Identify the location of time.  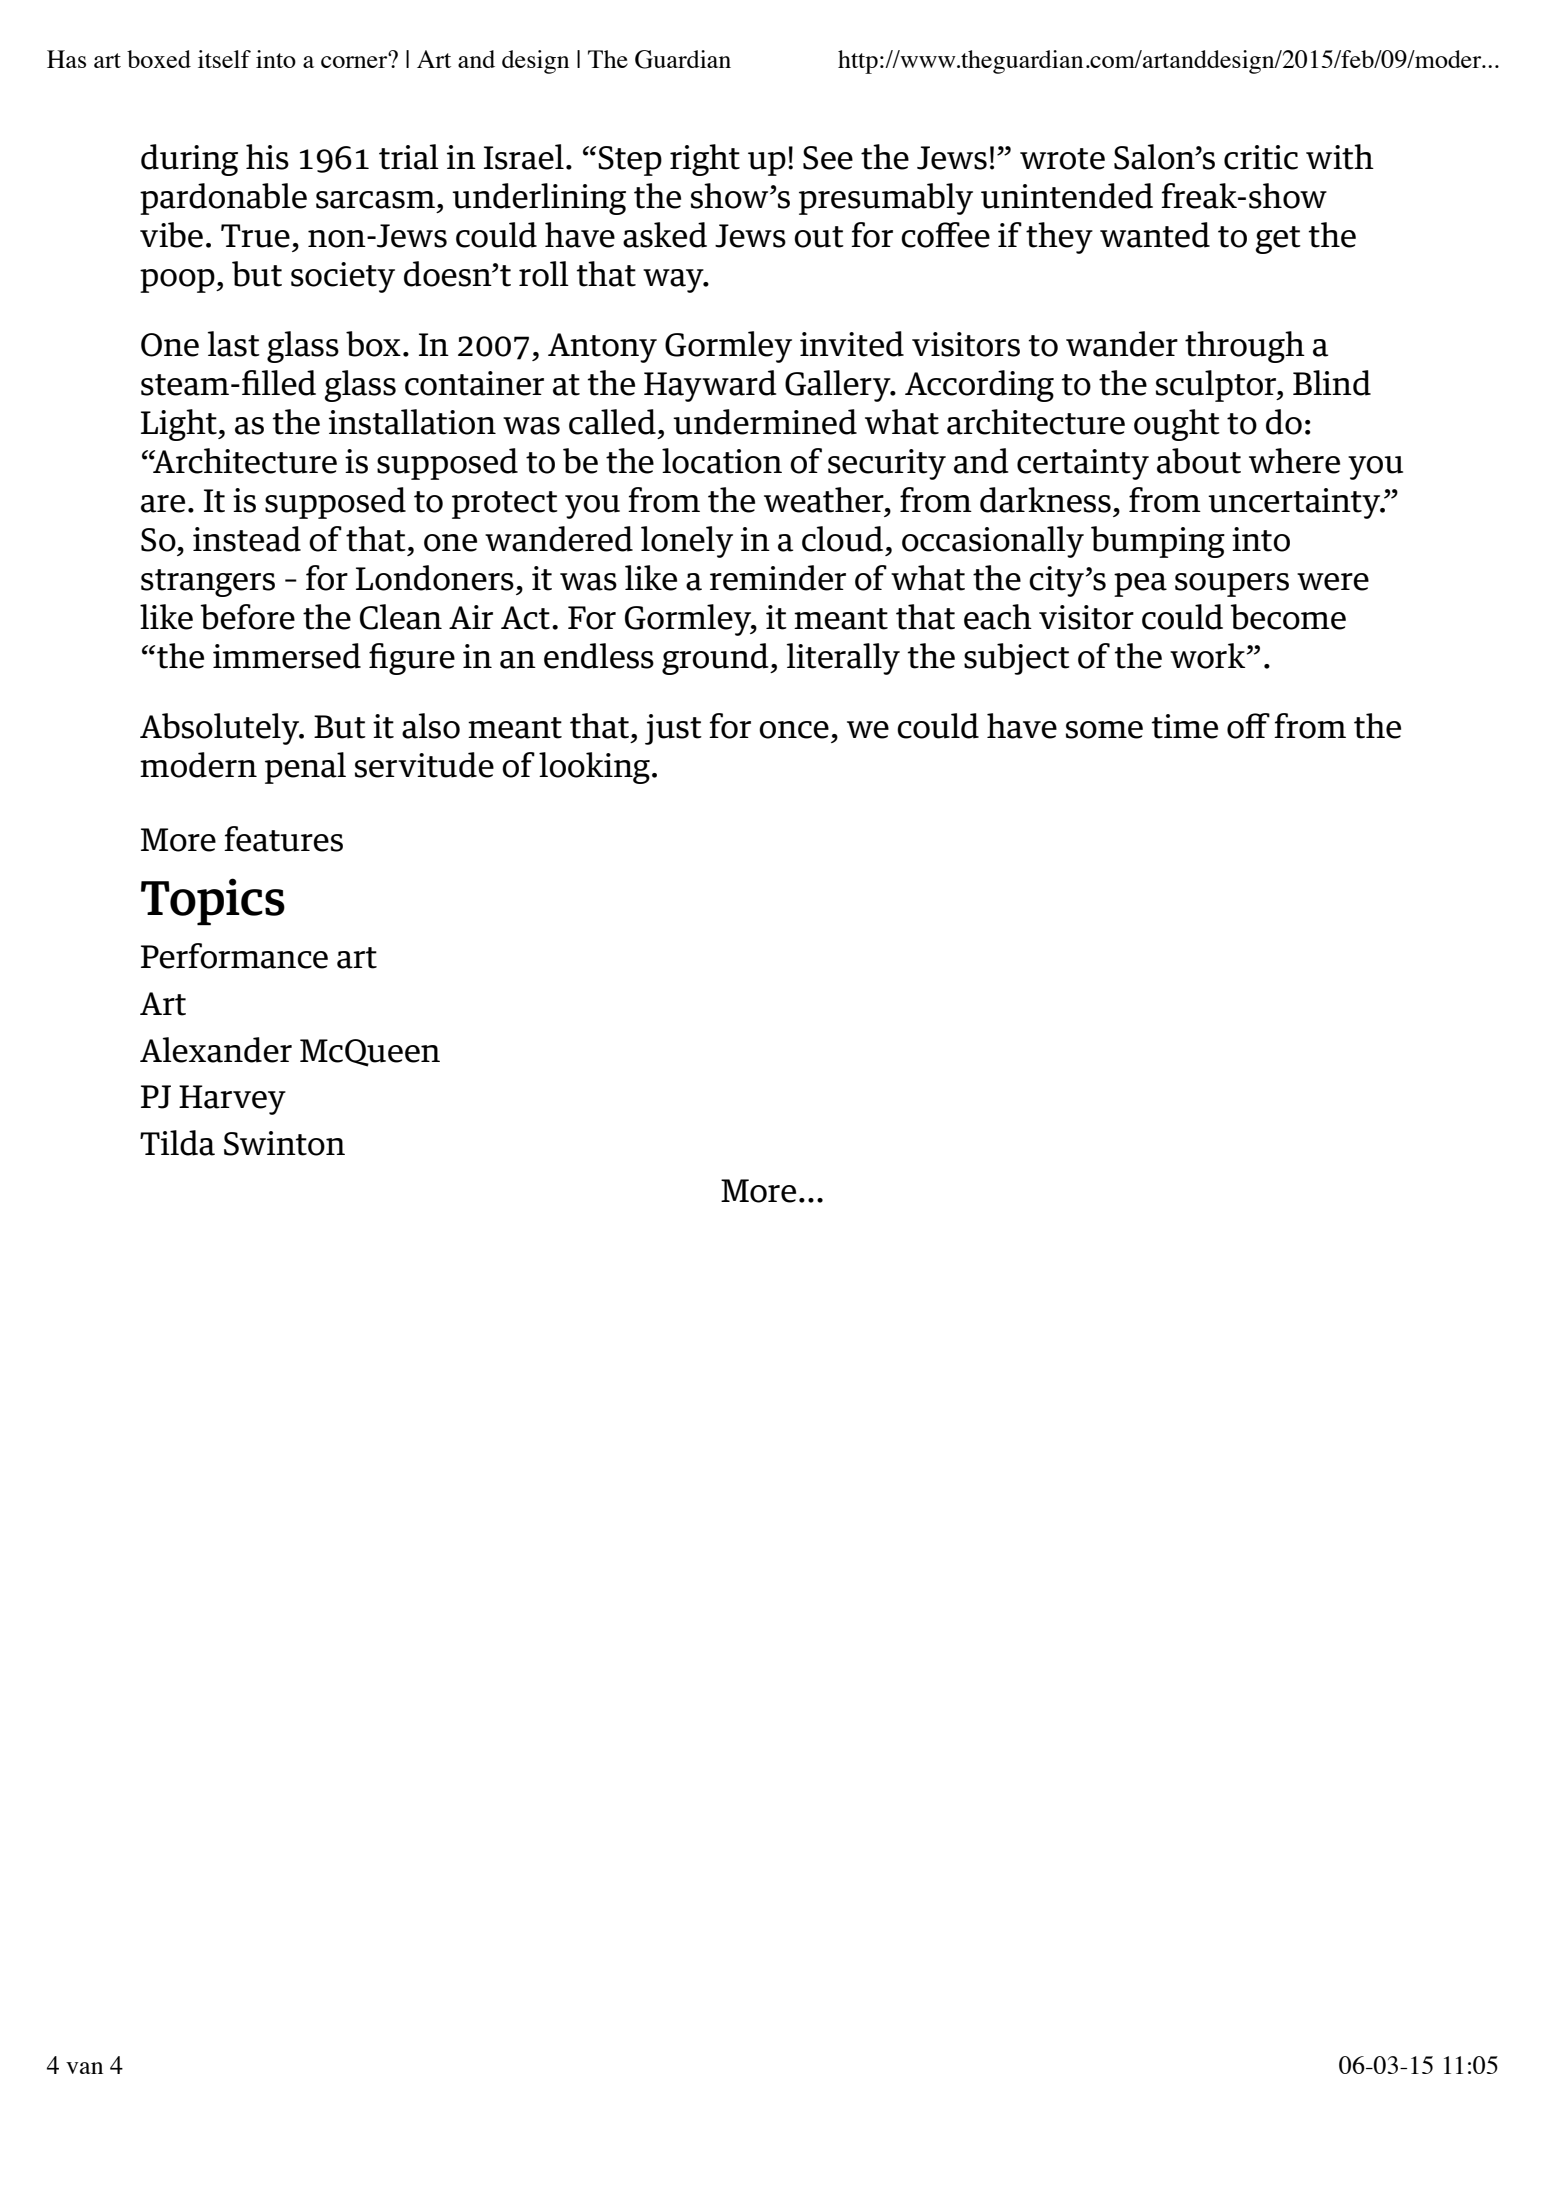
(1184, 726).
